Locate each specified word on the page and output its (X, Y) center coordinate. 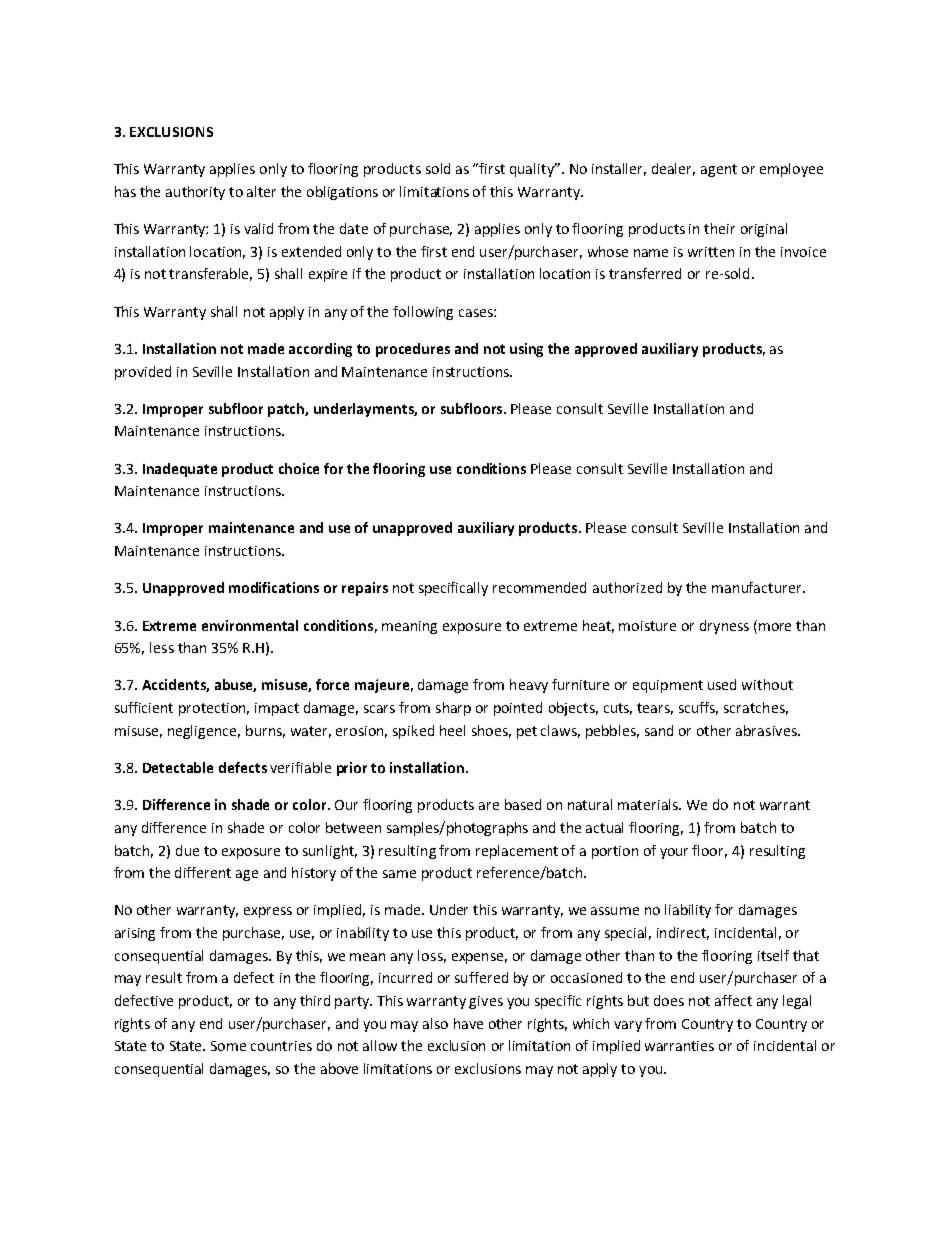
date (354, 228)
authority (195, 193)
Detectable (178, 767)
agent (719, 170)
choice (299, 468)
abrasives (767, 730)
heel (452, 730)
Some (228, 1046)
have (468, 1023)
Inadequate (180, 470)
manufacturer (758, 587)
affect (733, 1000)
